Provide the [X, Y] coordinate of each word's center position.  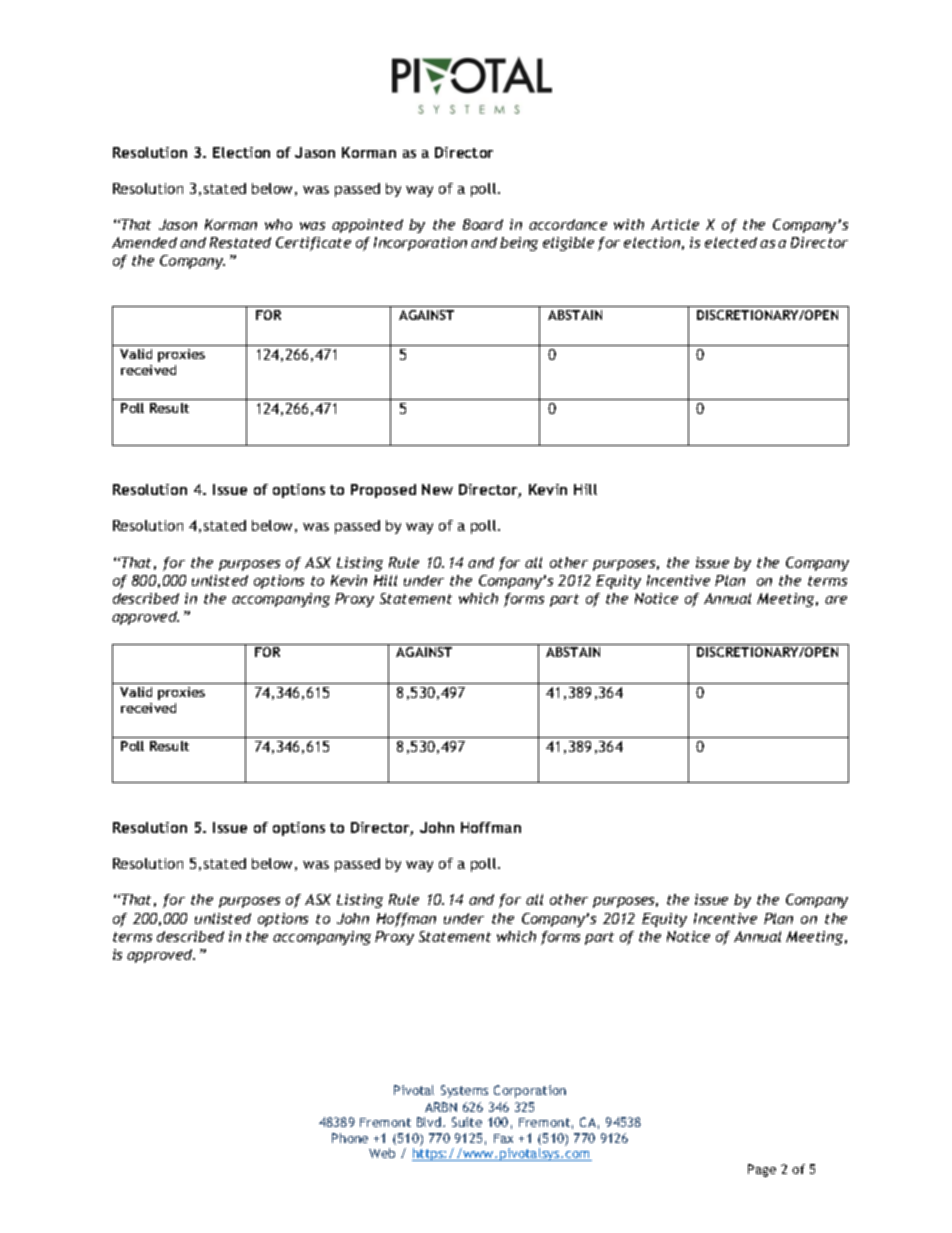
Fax [503, 1138]
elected [731, 242]
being [519, 244]
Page [762, 1170]
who [278, 224]
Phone [350, 1138]
